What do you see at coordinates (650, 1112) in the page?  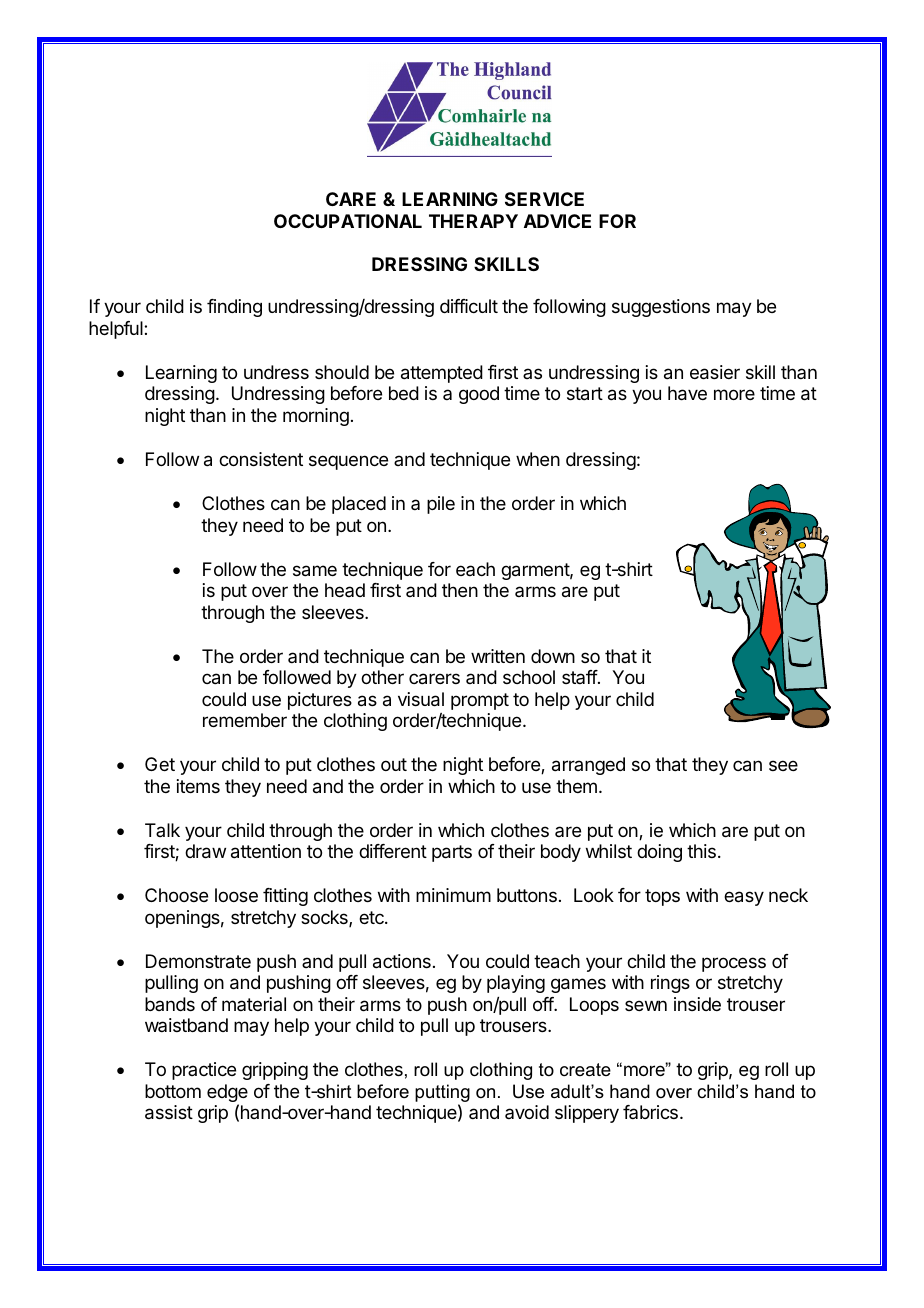 I see `fabrics` at bounding box center [650, 1112].
